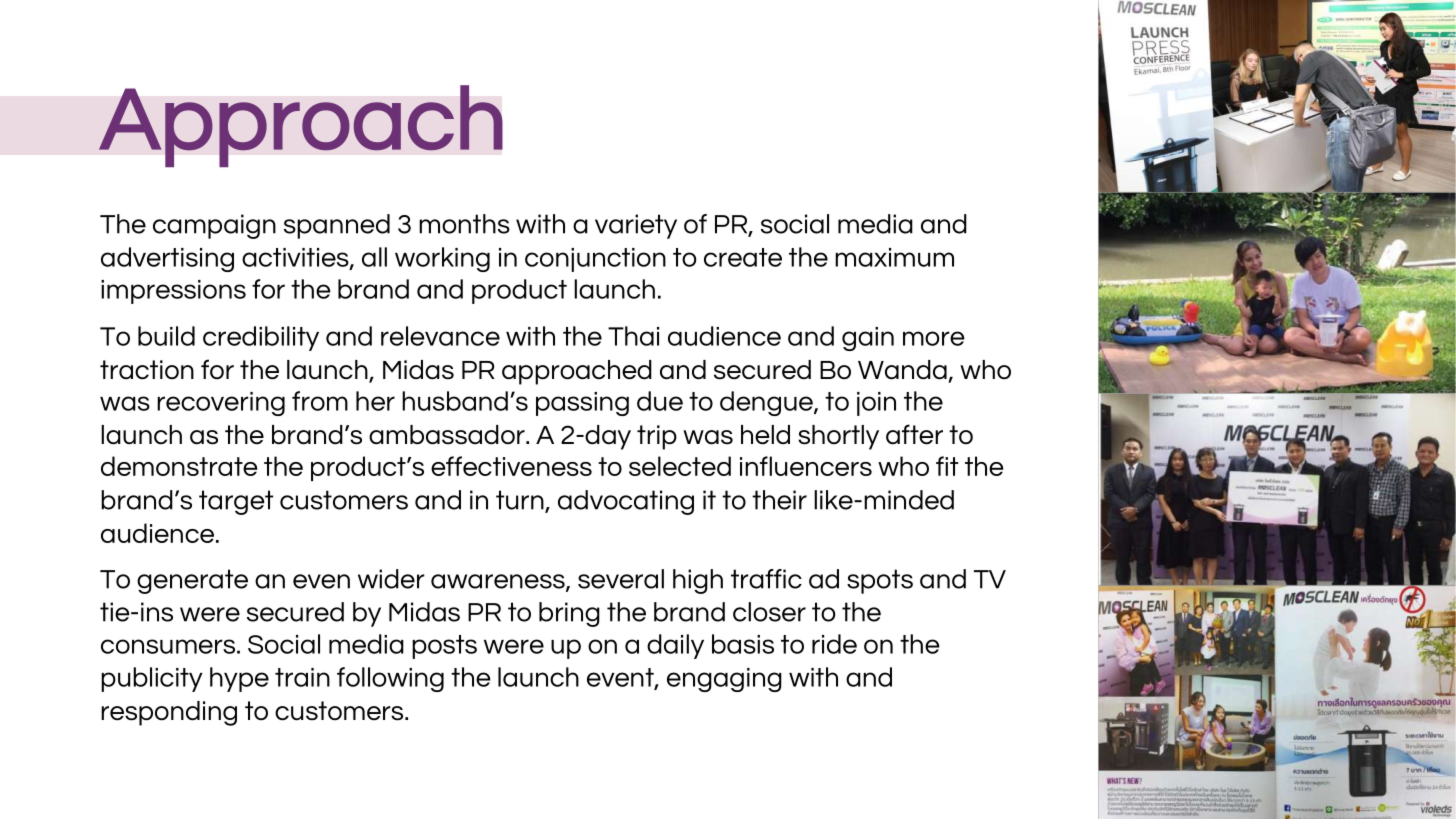 The height and width of the screenshot is (819, 1456). I want to click on maximum, so click(894, 257).
